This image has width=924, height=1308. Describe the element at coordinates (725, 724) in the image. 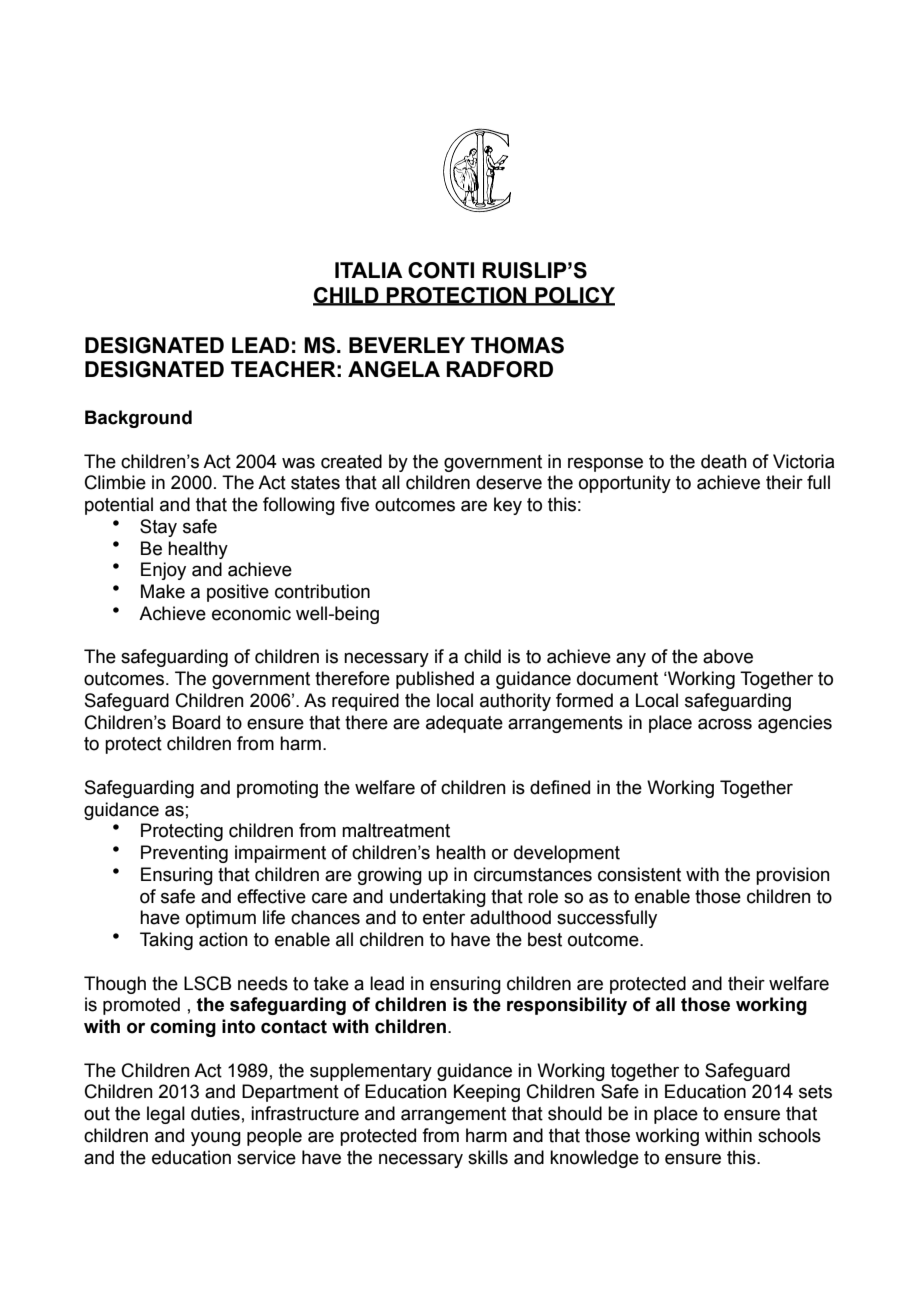

I see `across` at that location.
